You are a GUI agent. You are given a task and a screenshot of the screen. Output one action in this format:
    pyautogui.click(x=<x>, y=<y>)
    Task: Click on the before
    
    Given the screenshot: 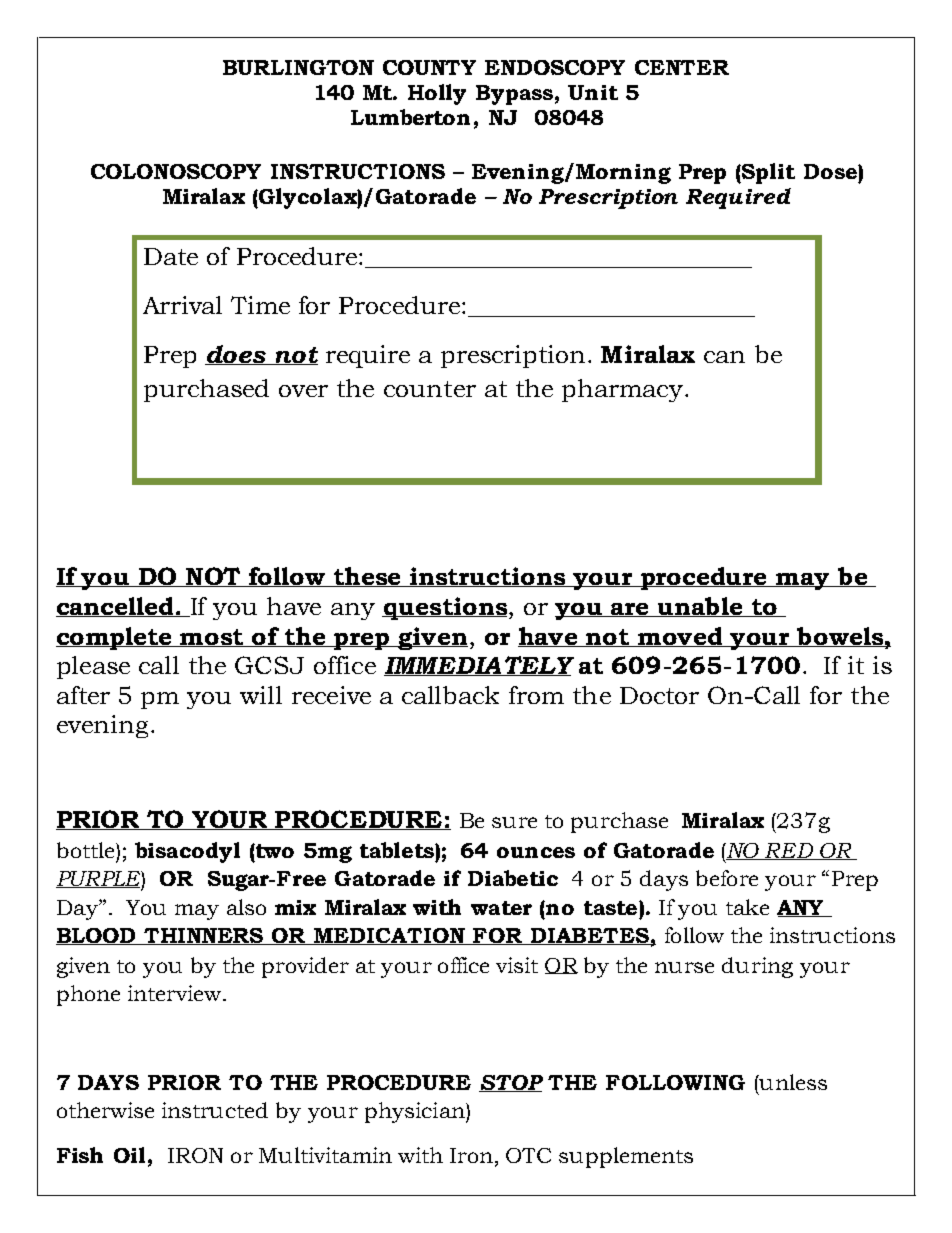 What is the action you would take?
    pyautogui.click(x=727, y=878)
